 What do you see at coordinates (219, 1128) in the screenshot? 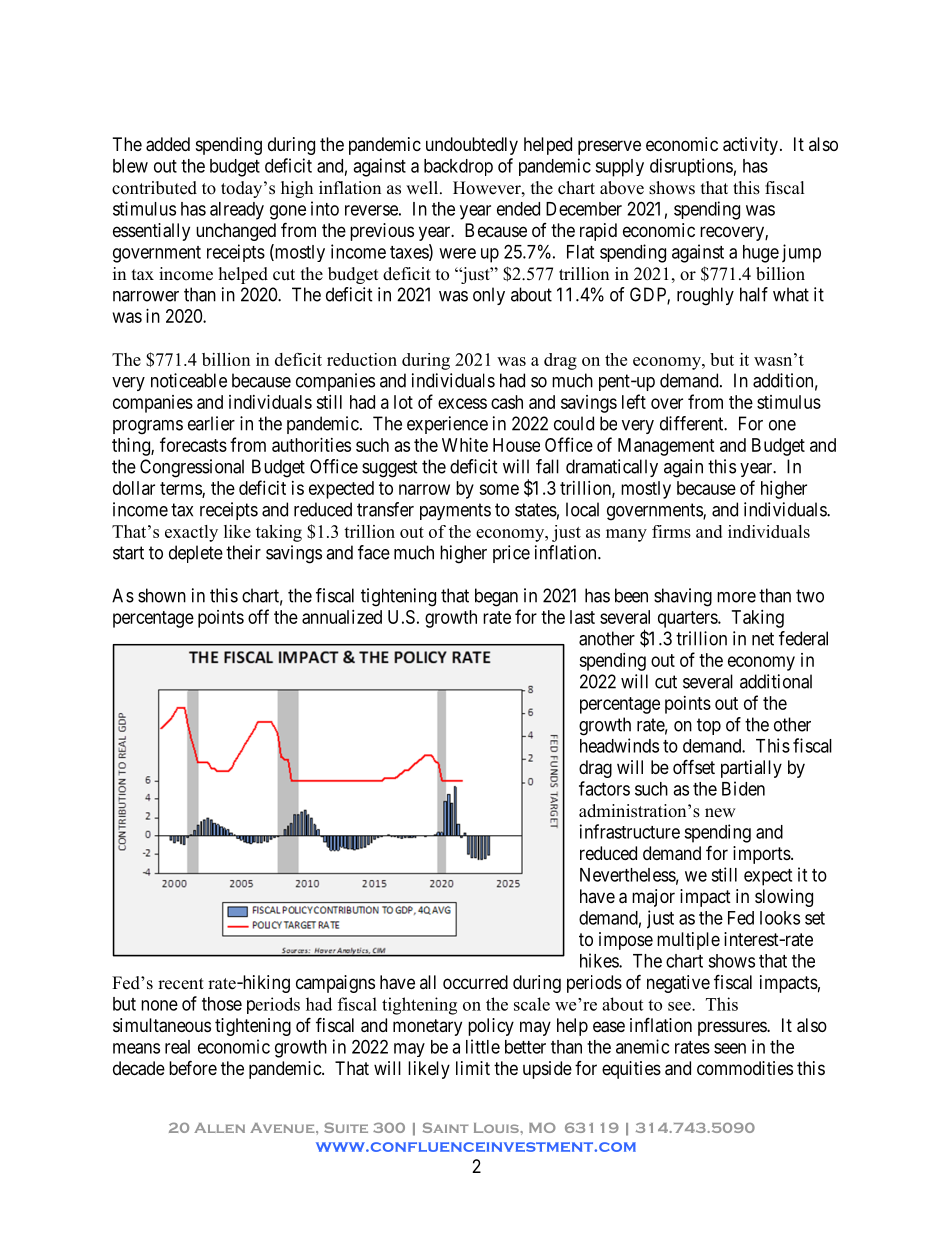
I see `Allen` at bounding box center [219, 1128].
